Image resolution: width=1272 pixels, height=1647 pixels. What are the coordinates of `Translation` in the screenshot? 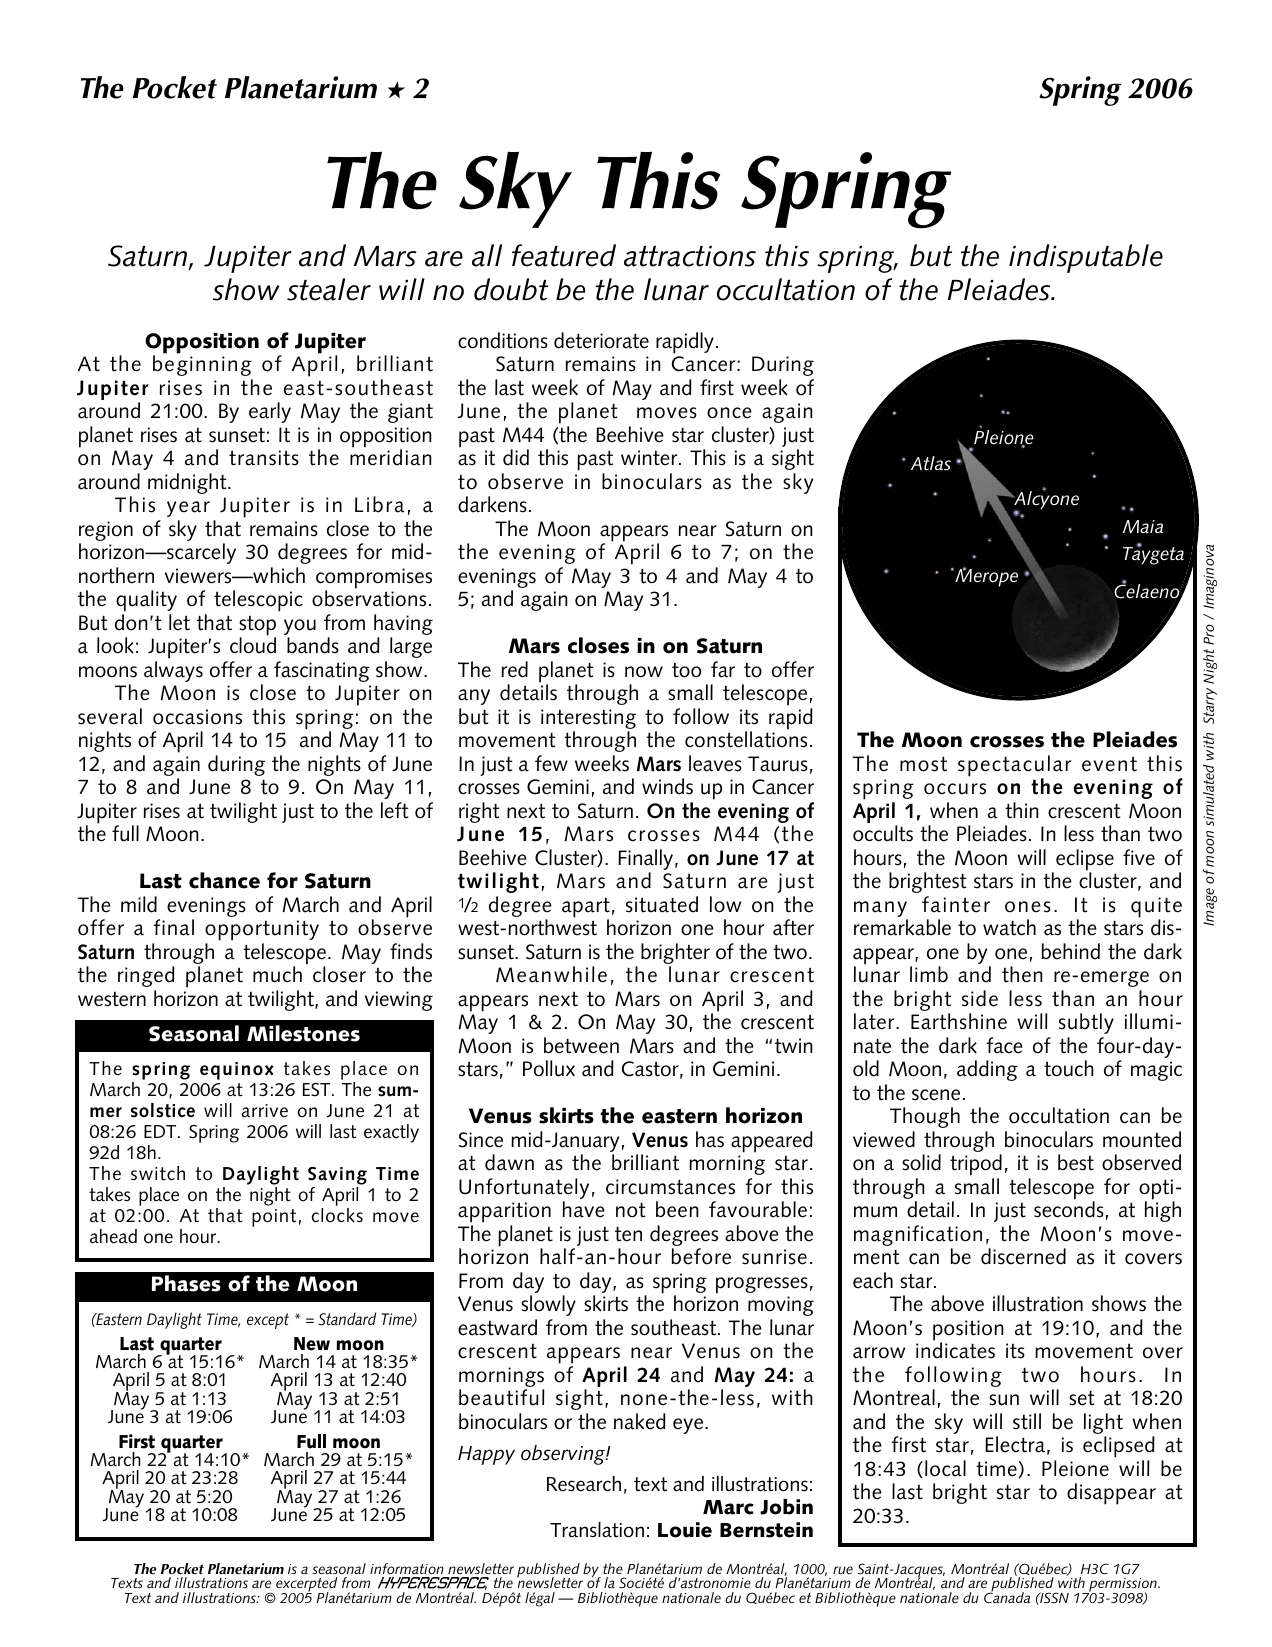 It's located at (597, 1530).
